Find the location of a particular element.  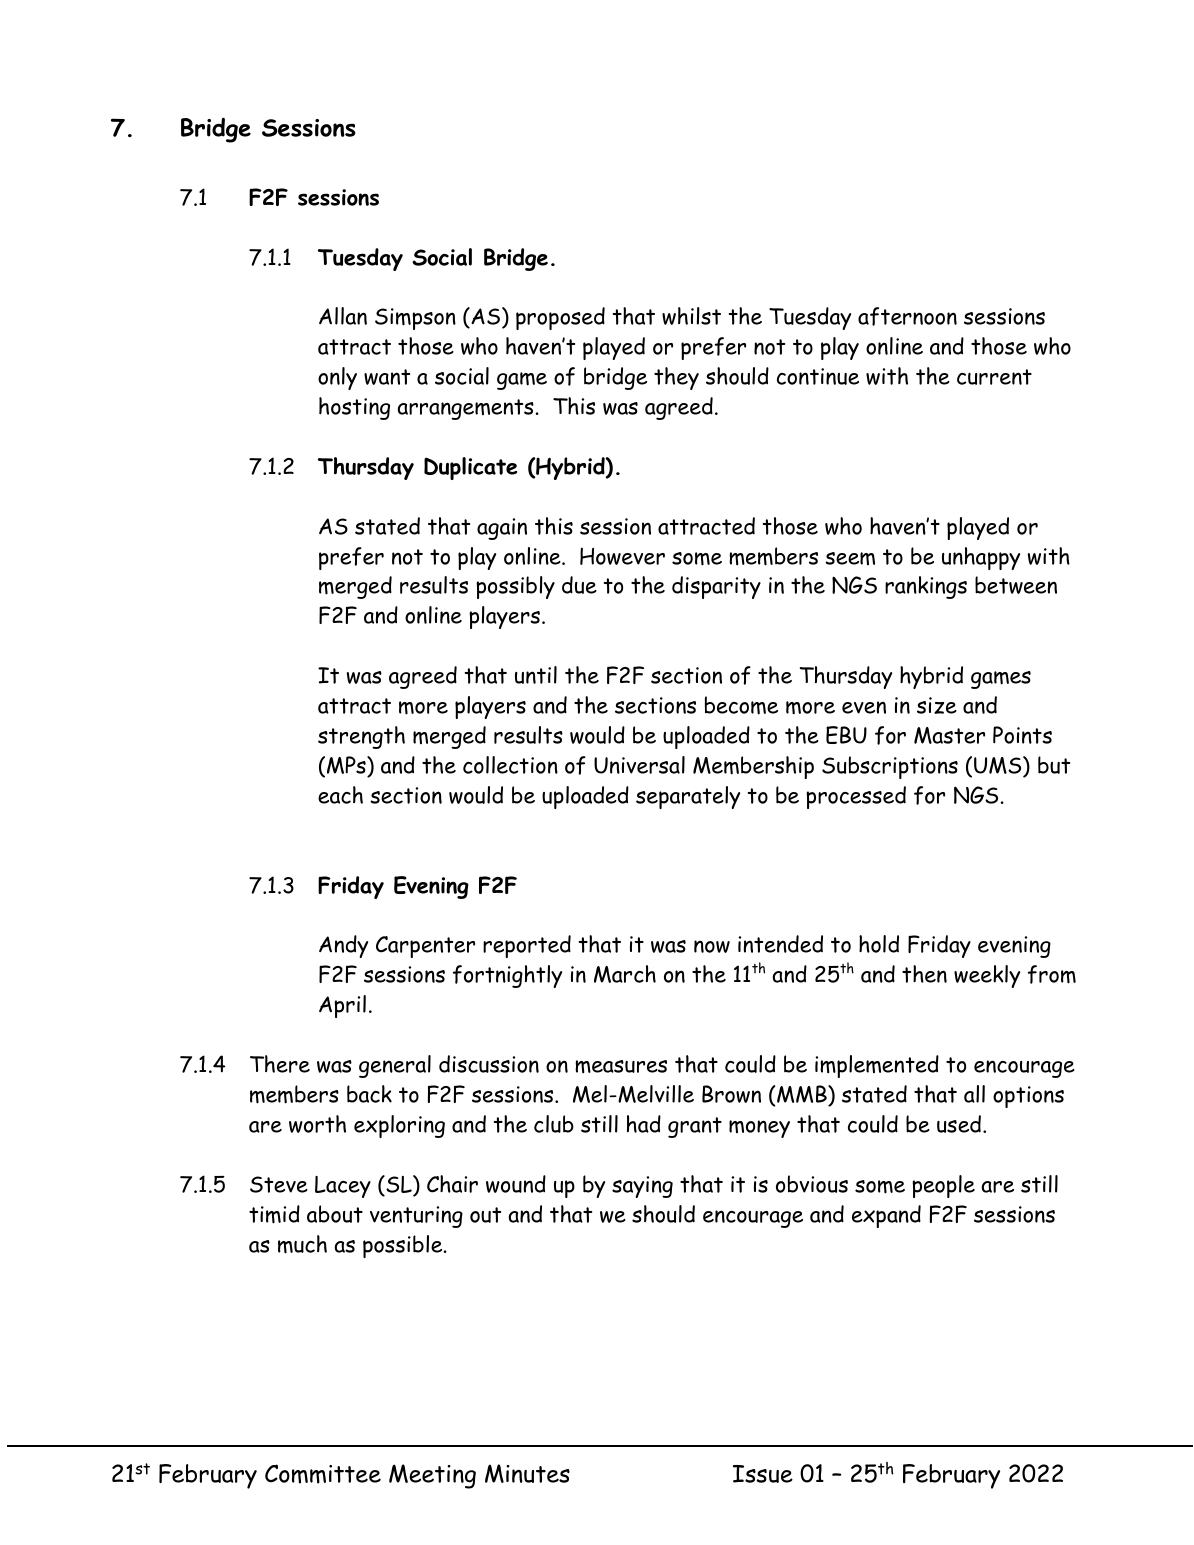

expand is located at coordinates (886, 1216).
